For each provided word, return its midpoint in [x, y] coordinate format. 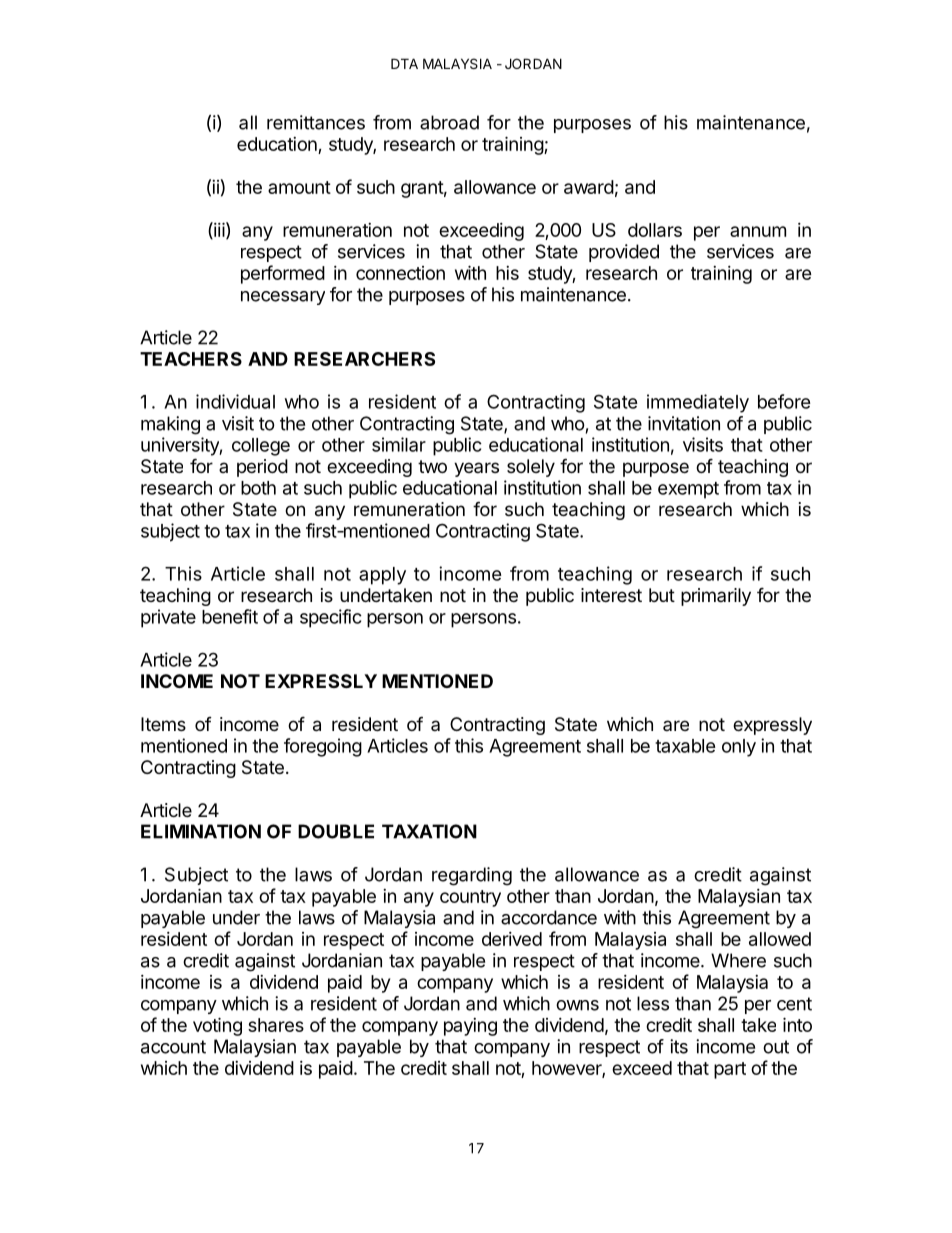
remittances [316, 122]
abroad [449, 122]
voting [217, 1026]
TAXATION [429, 831]
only [739, 748]
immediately [698, 403]
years [476, 469]
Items [163, 724]
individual [235, 401]
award [589, 187]
